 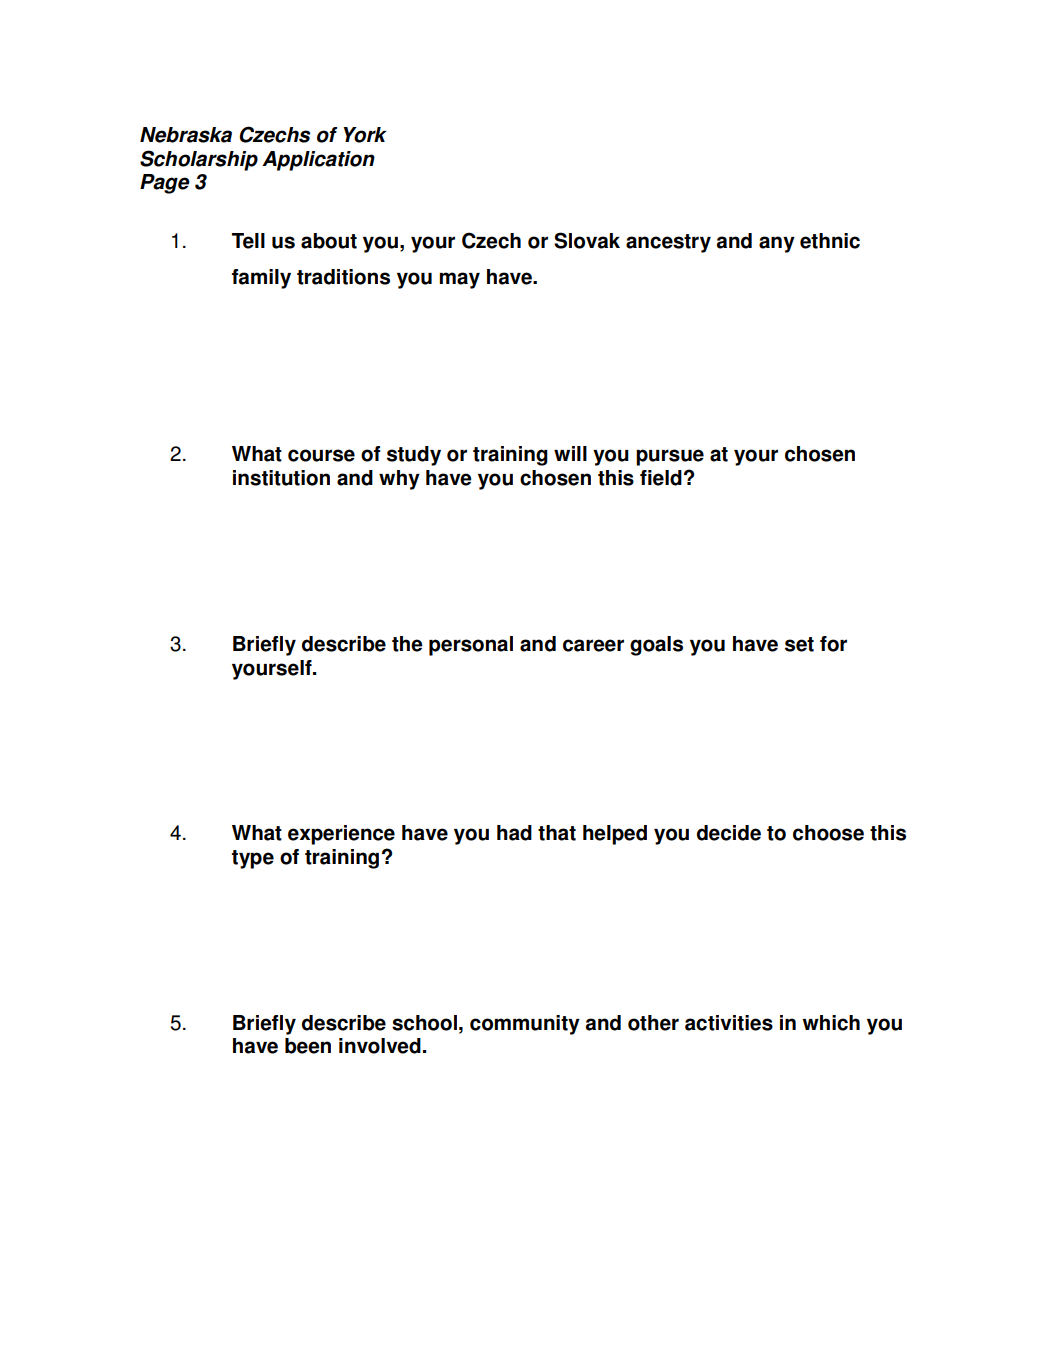 I want to click on community, so click(x=525, y=1025).
